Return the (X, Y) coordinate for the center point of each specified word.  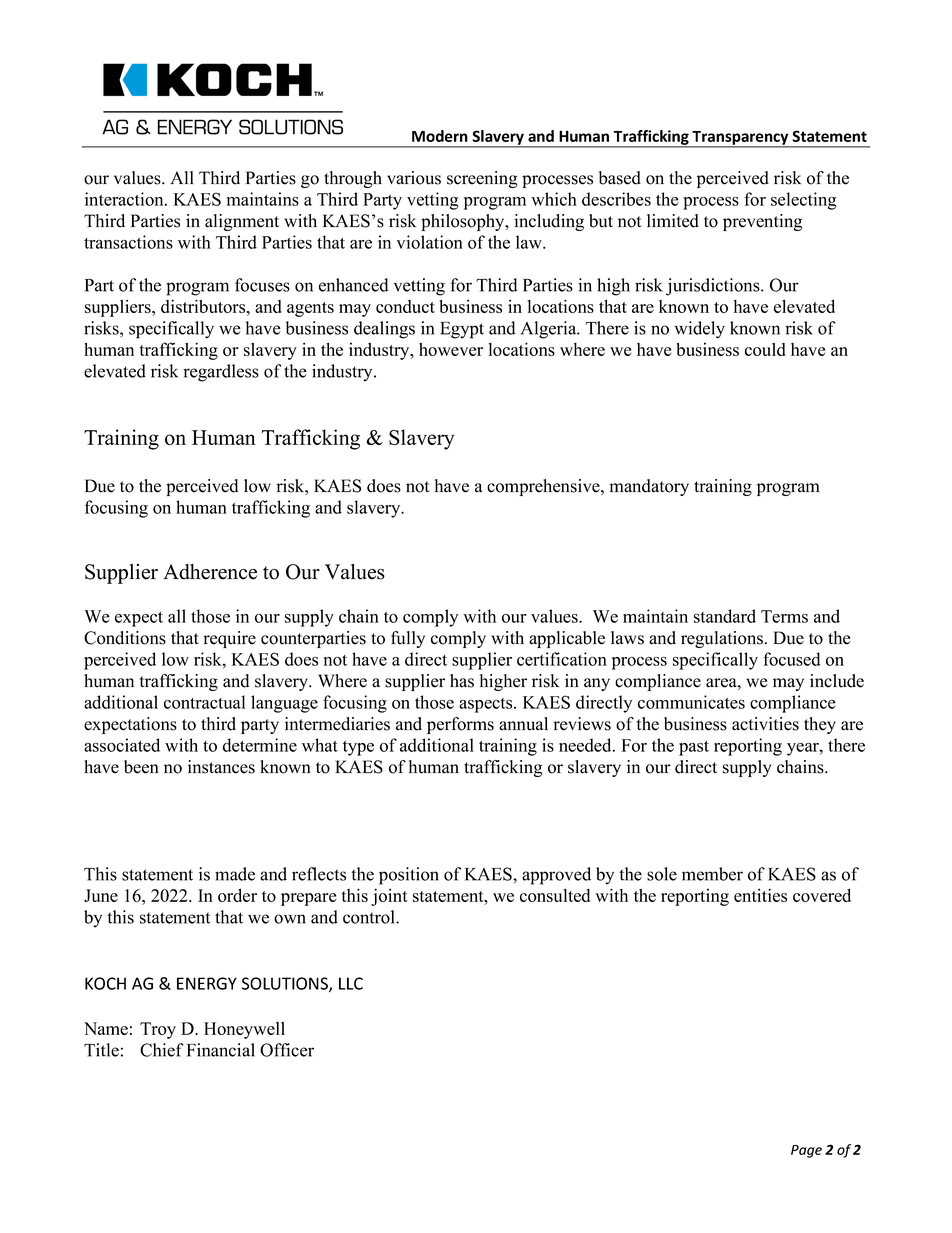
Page (806, 1151)
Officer (287, 1050)
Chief (162, 1050)
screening (482, 179)
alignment (242, 222)
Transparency (740, 139)
